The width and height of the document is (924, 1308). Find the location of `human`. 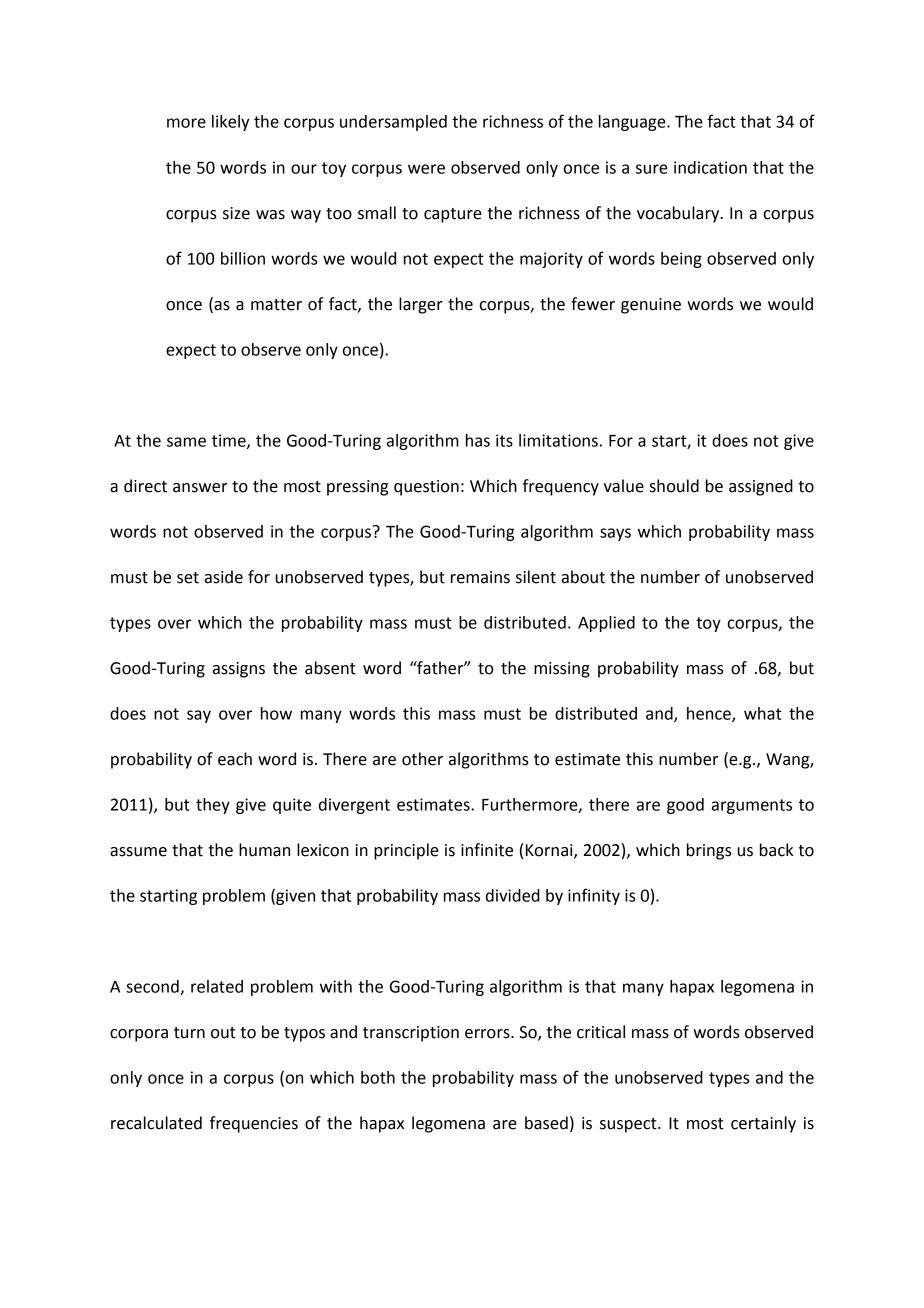

human is located at coordinates (264, 850).
